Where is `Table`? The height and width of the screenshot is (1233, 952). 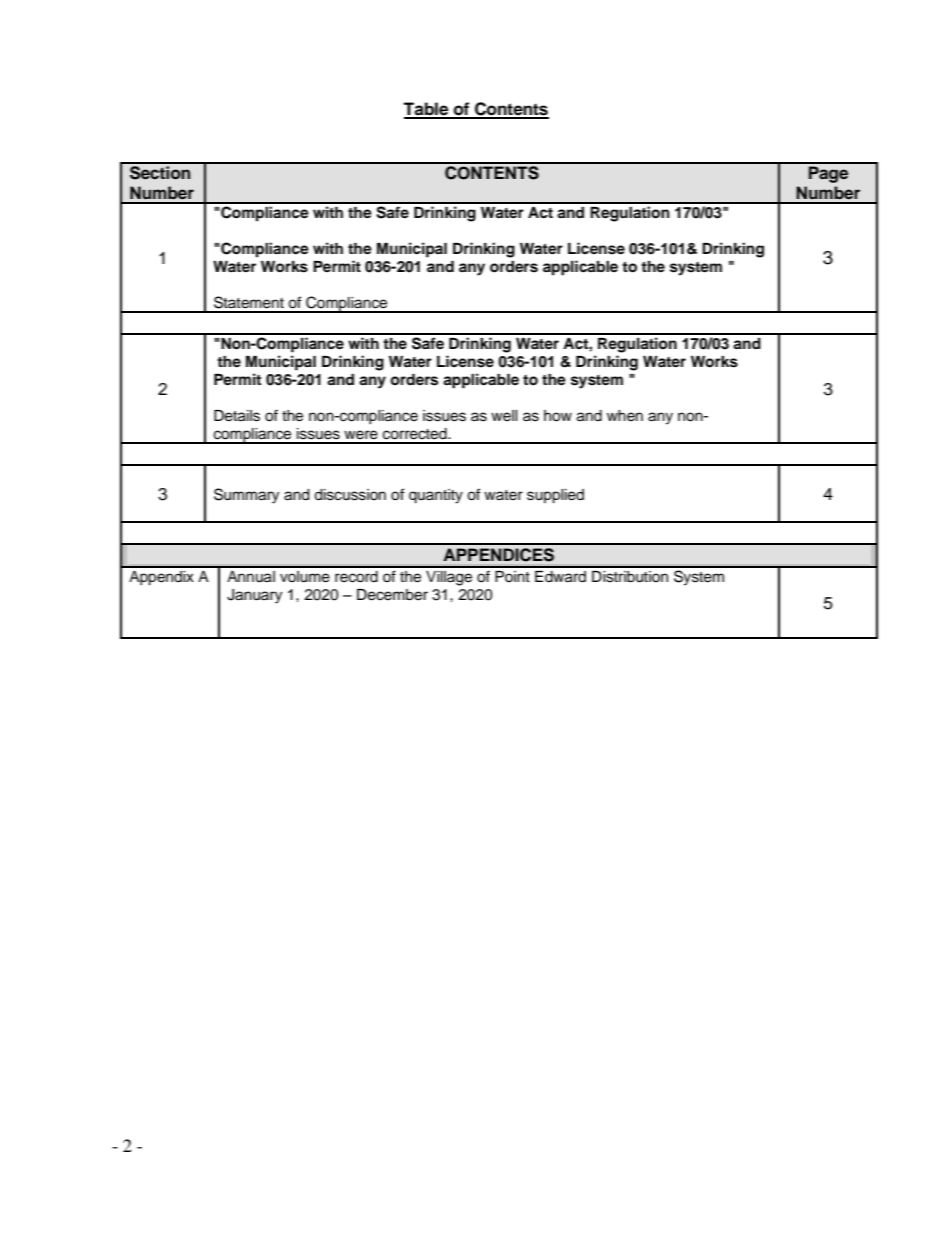 Table is located at coordinates (427, 110).
